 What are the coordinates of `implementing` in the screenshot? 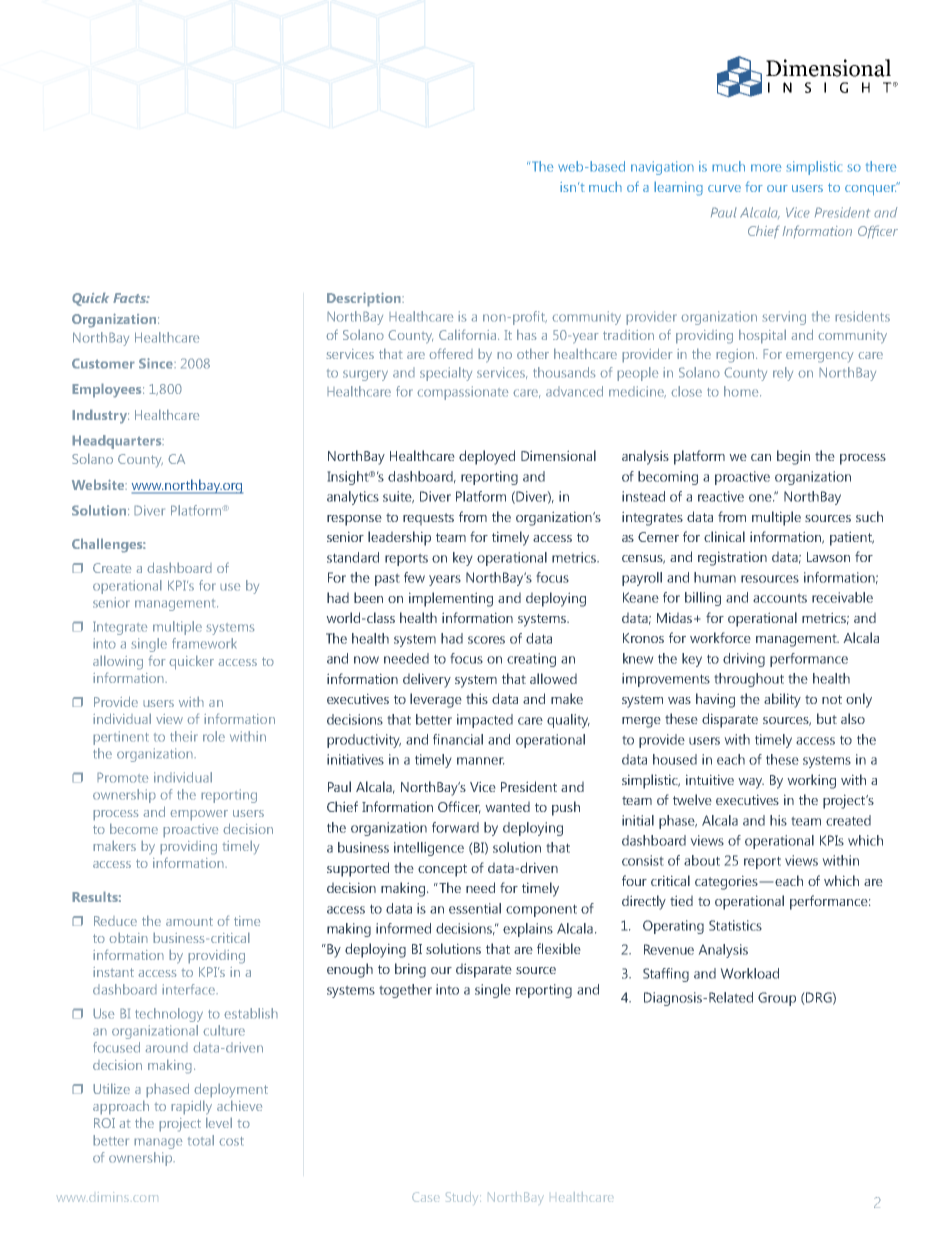 It's located at (451, 599).
